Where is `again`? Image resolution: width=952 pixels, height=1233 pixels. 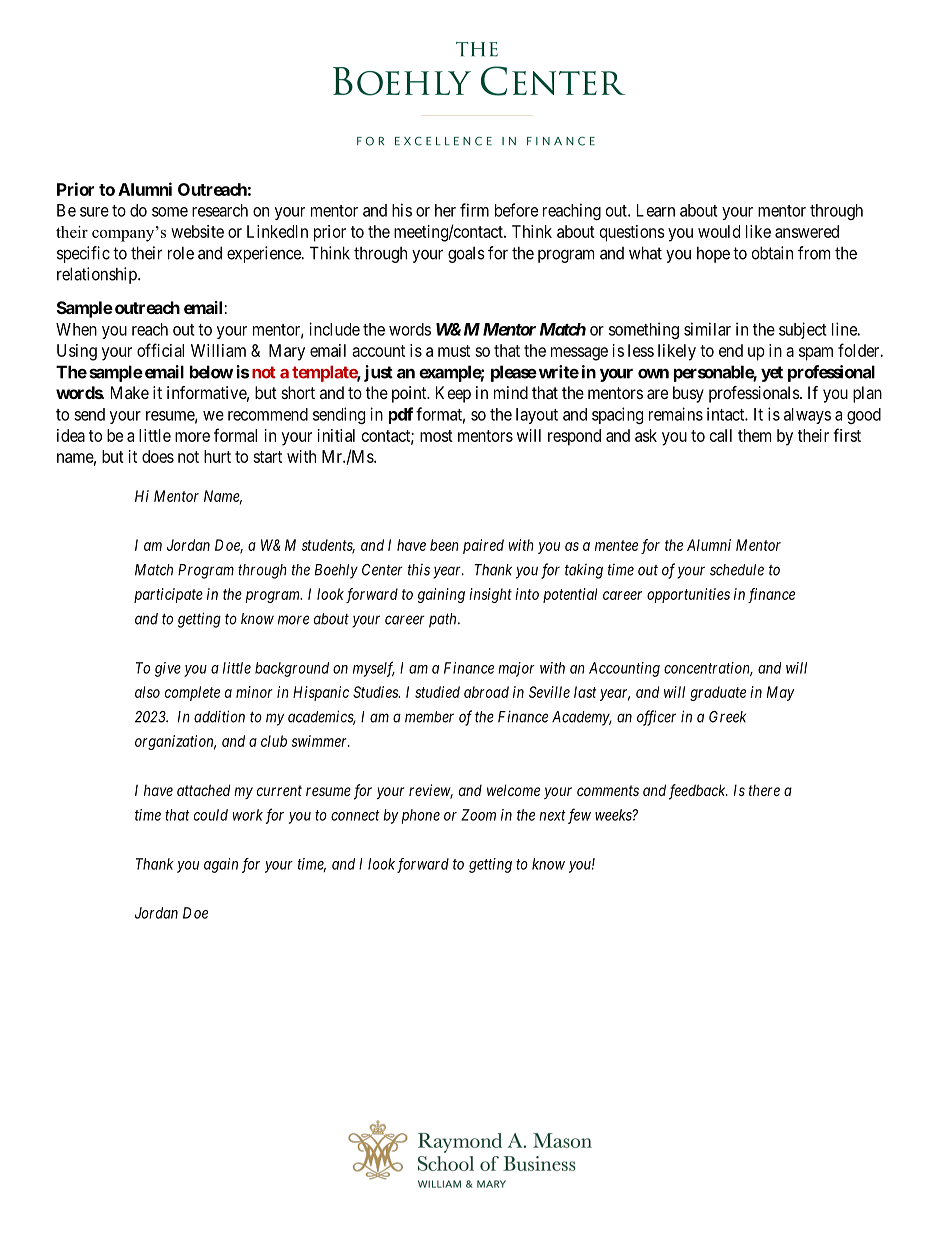
again is located at coordinates (221, 865).
